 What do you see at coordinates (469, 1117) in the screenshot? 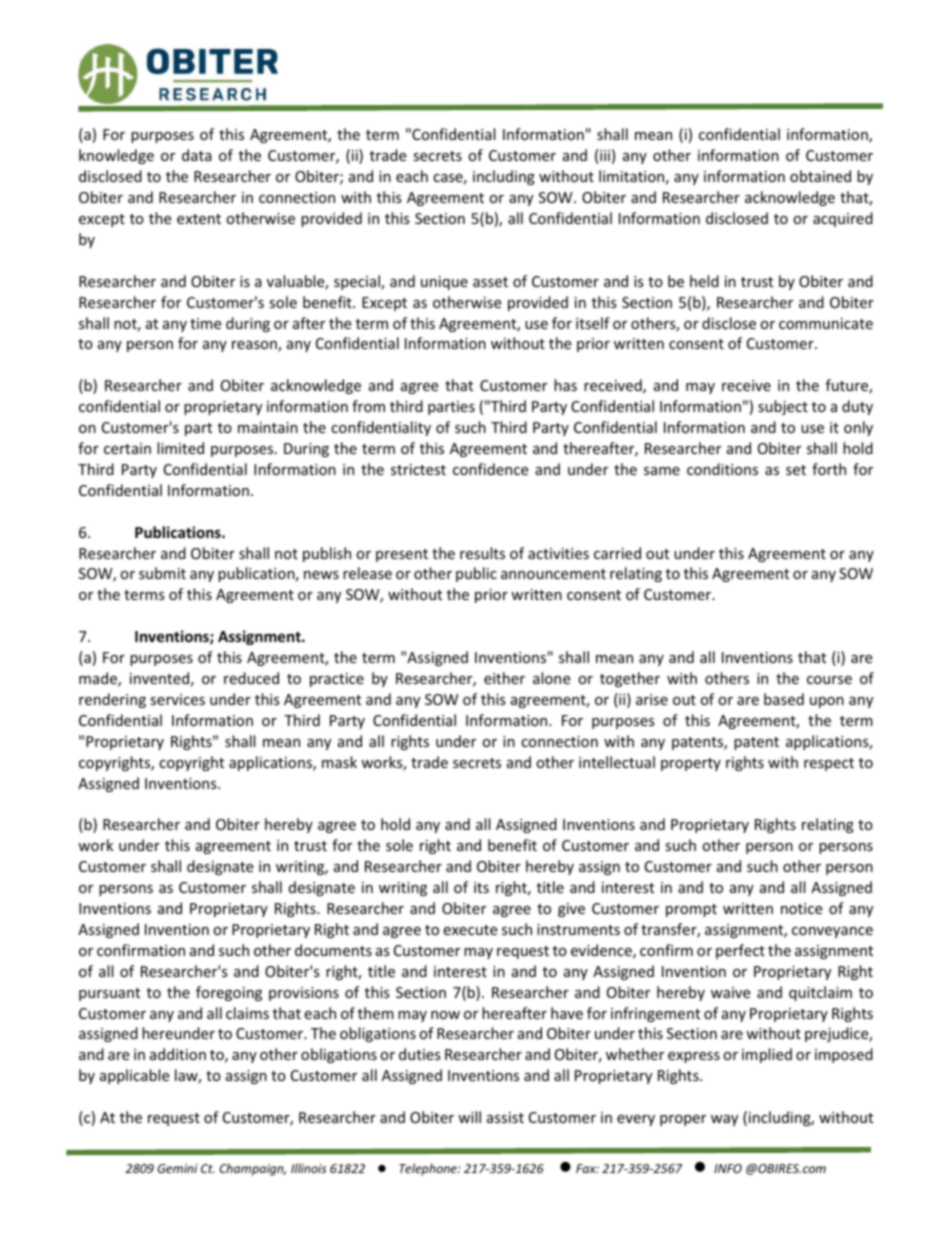
I see `will` at bounding box center [469, 1117].
